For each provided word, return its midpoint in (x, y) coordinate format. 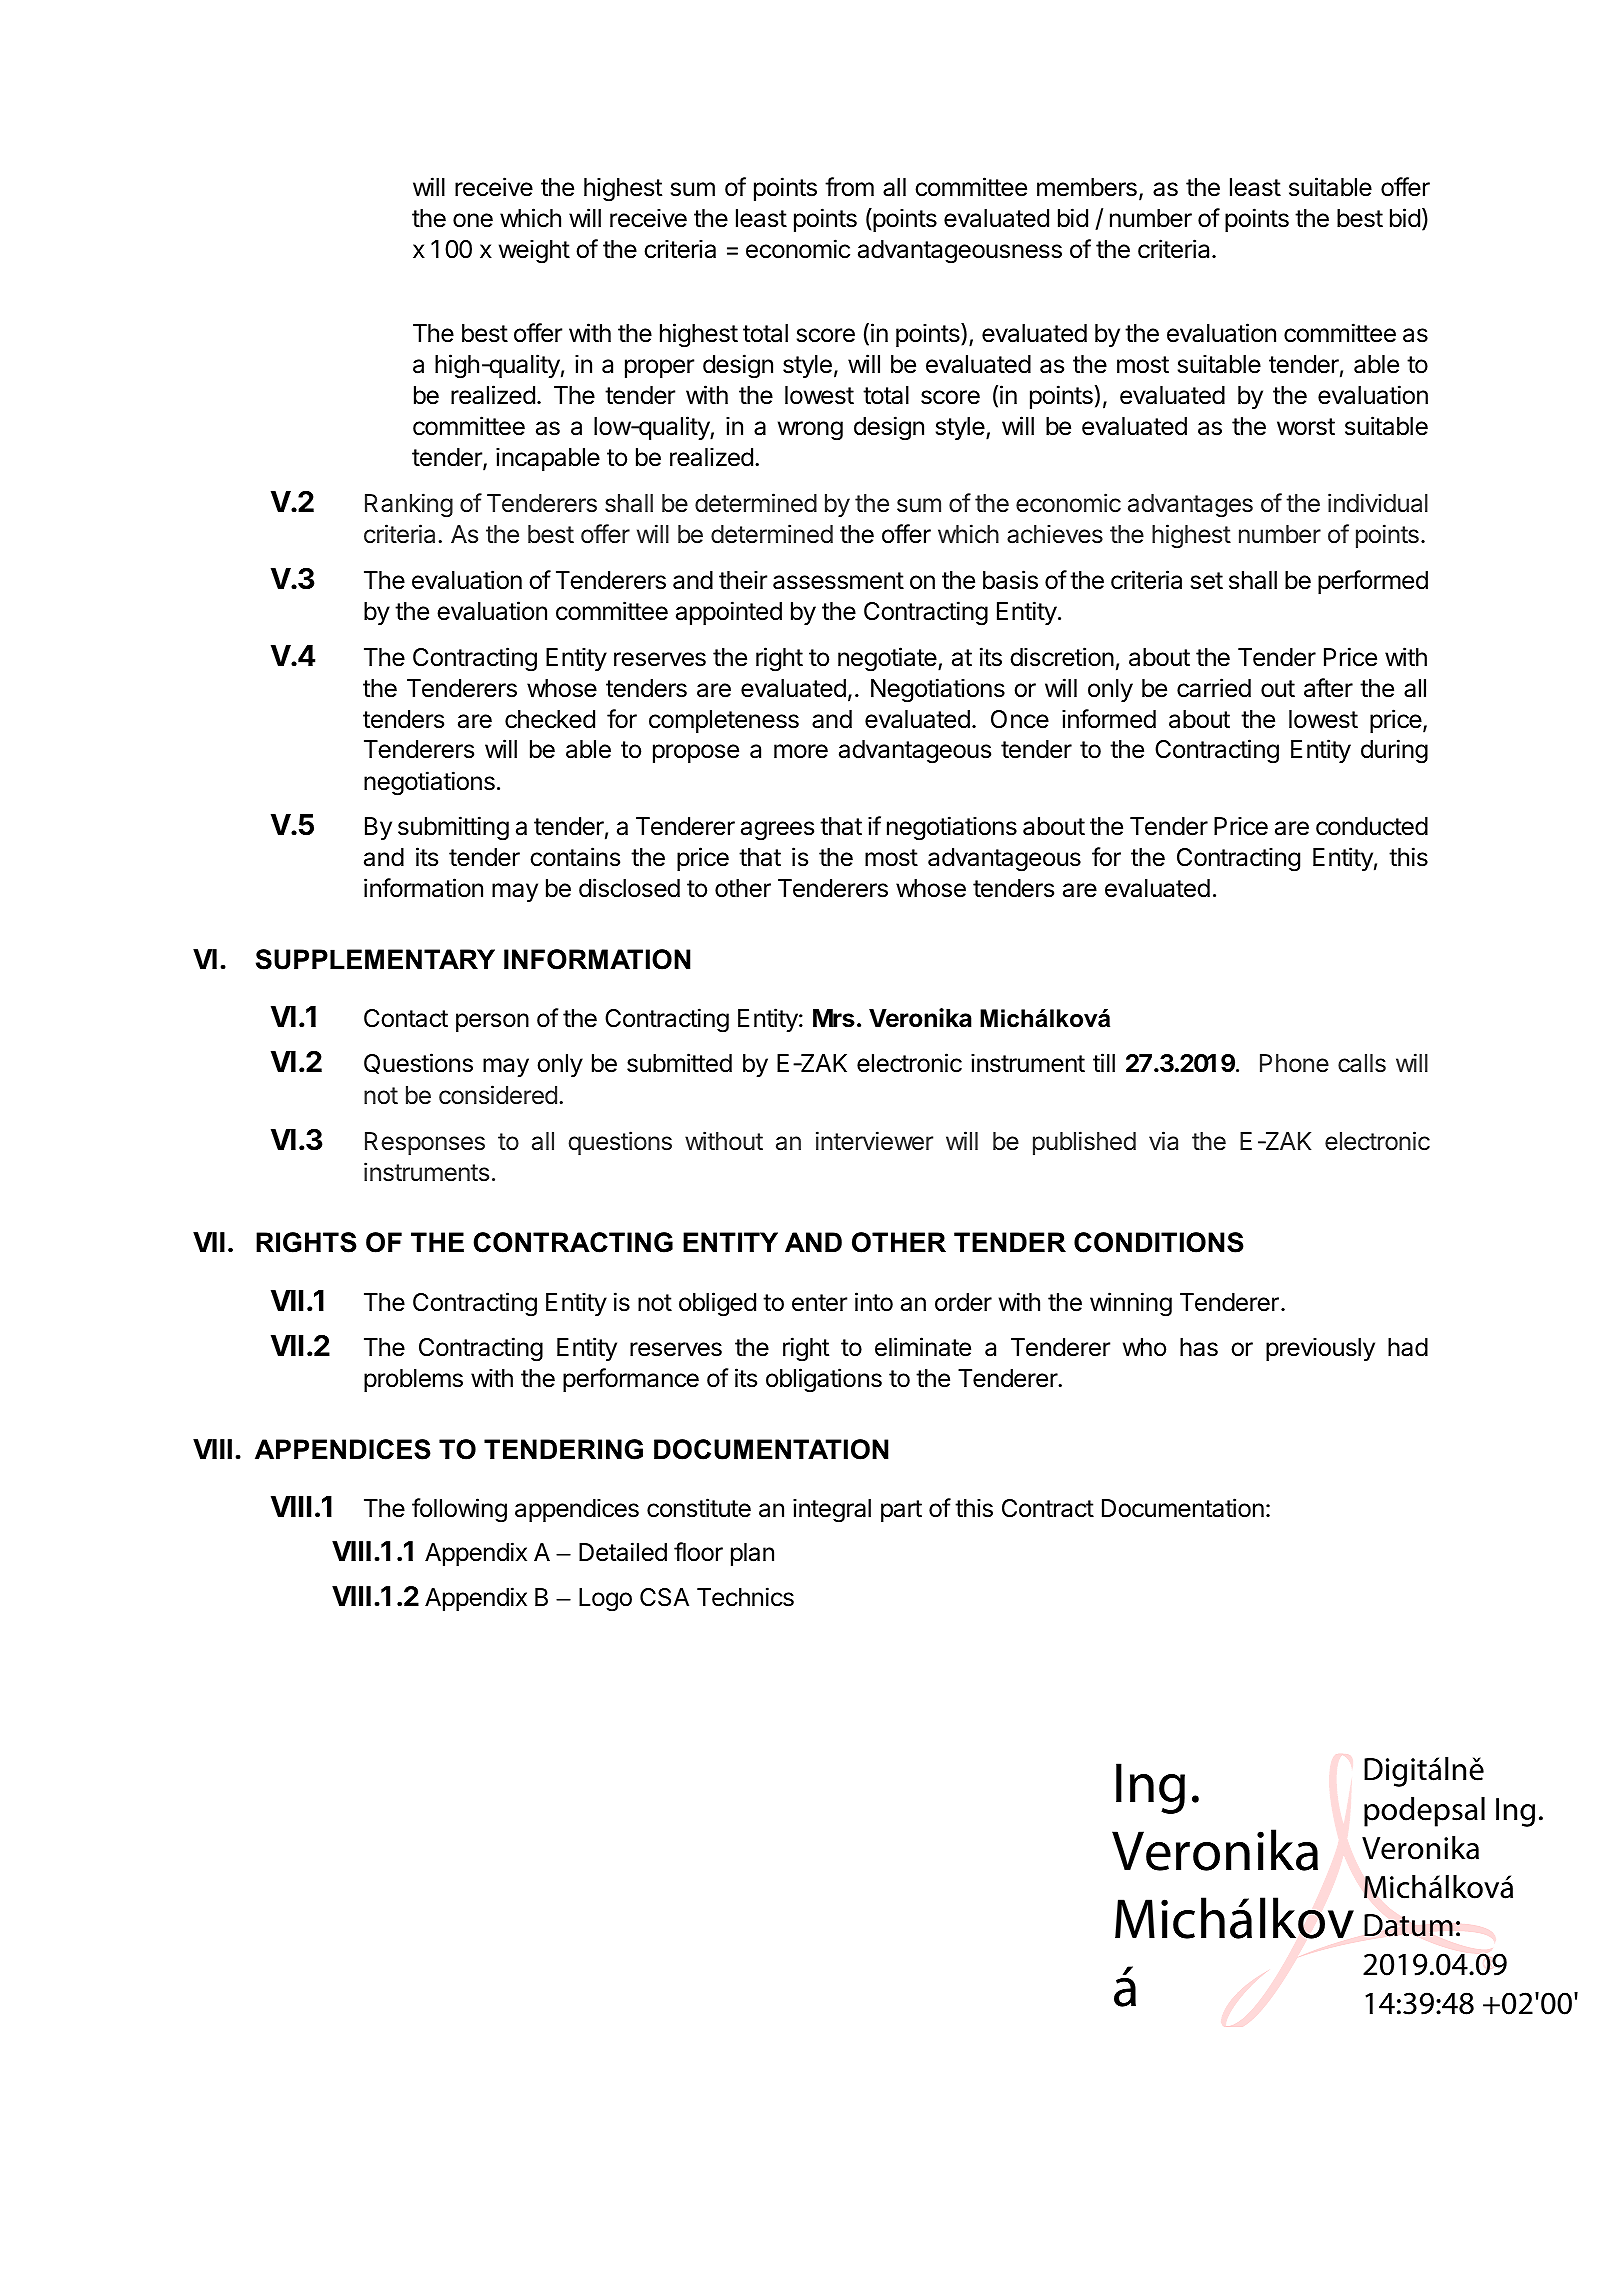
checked (550, 719)
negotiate (888, 659)
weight (534, 251)
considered (498, 1095)
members (1087, 187)
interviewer (874, 1141)
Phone (1294, 1063)
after (1328, 688)
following (459, 1510)
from (849, 187)
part (901, 1511)
